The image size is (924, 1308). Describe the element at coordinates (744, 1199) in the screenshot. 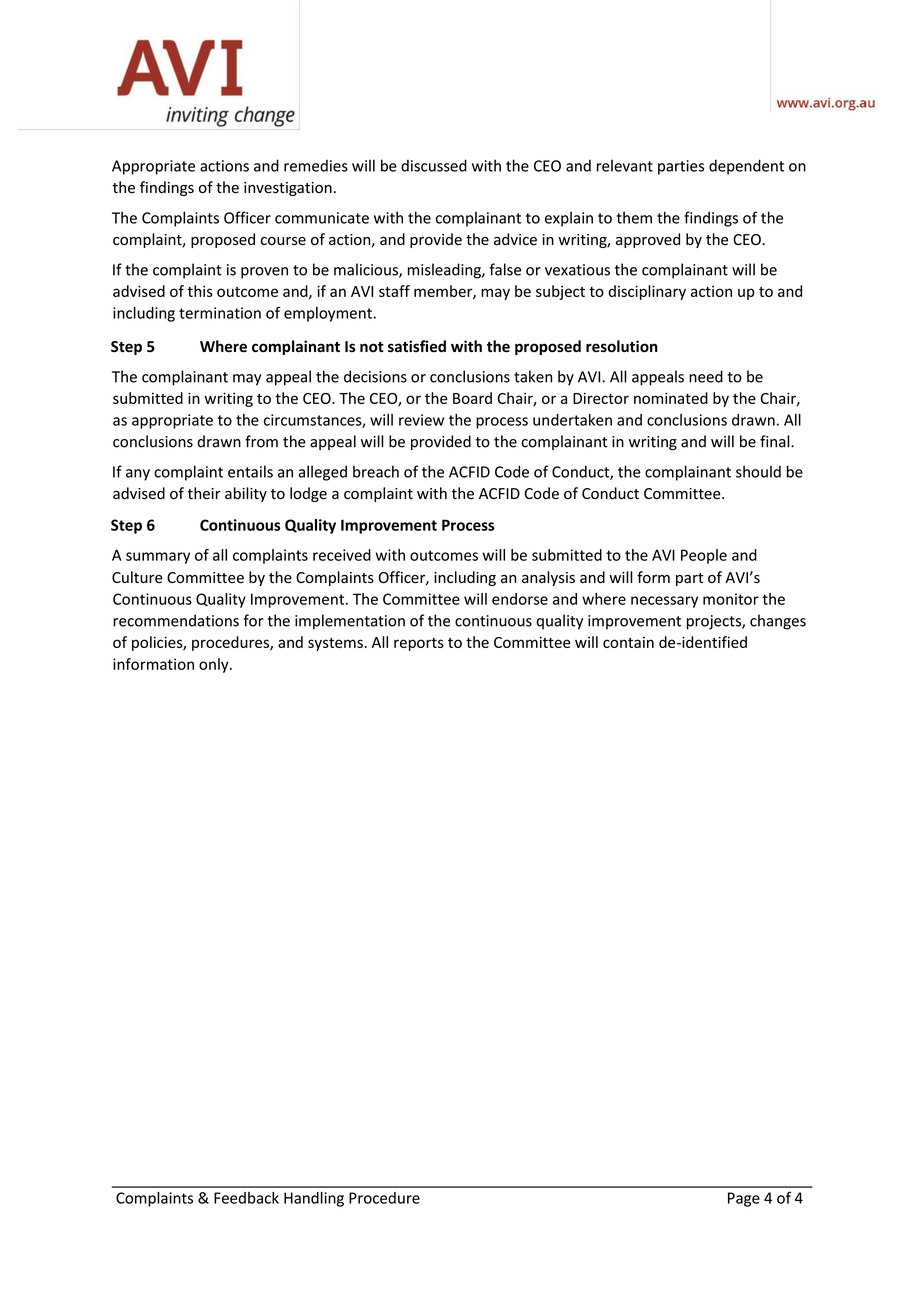

I see `Page` at that location.
